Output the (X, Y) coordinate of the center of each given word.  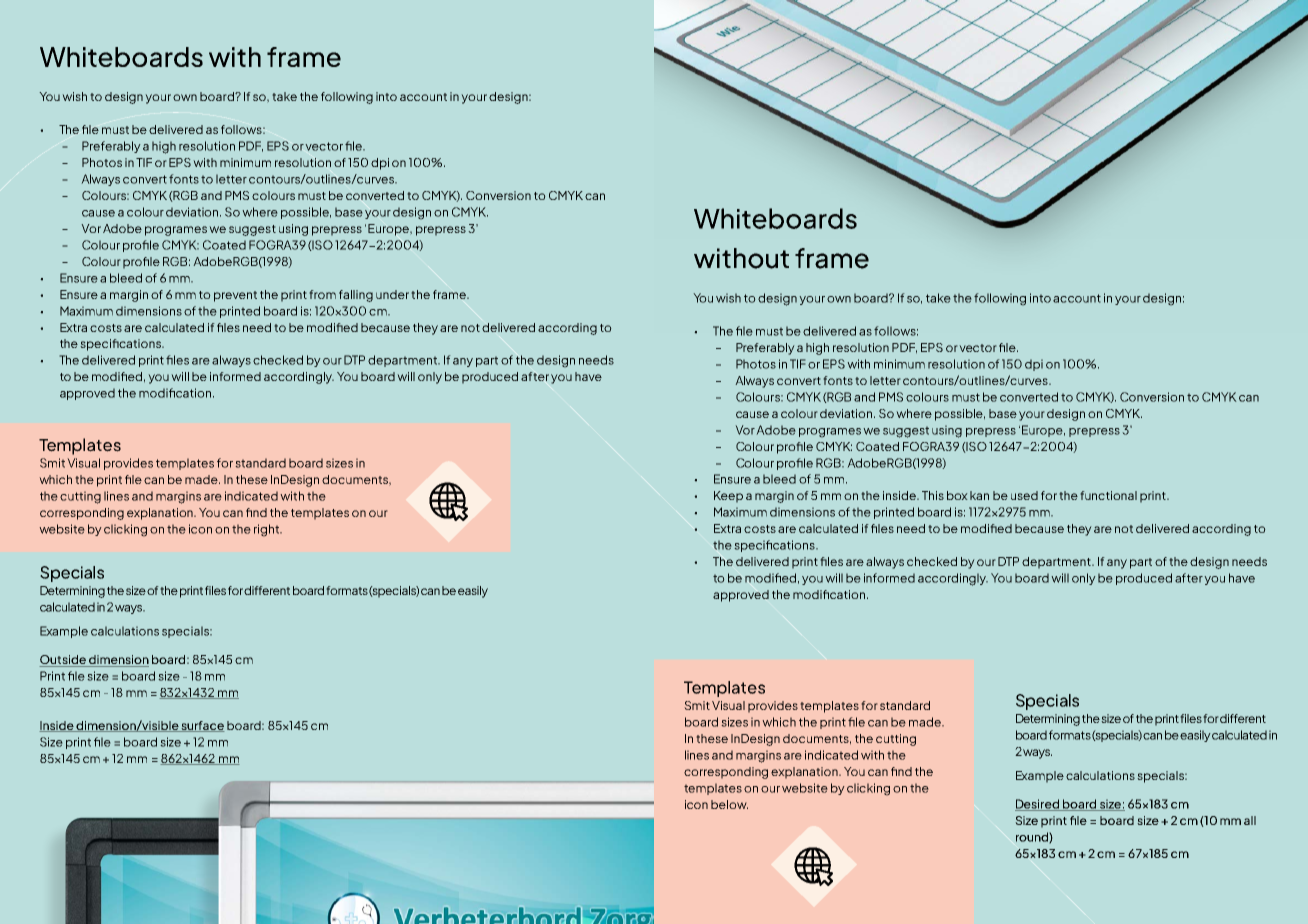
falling (356, 296)
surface (202, 726)
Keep (728, 497)
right (267, 530)
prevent (235, 296)
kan (979, 495)
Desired (1038, 805)
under (392, 294)
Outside (63, 661)
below (729, 804)
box (957, 495)
